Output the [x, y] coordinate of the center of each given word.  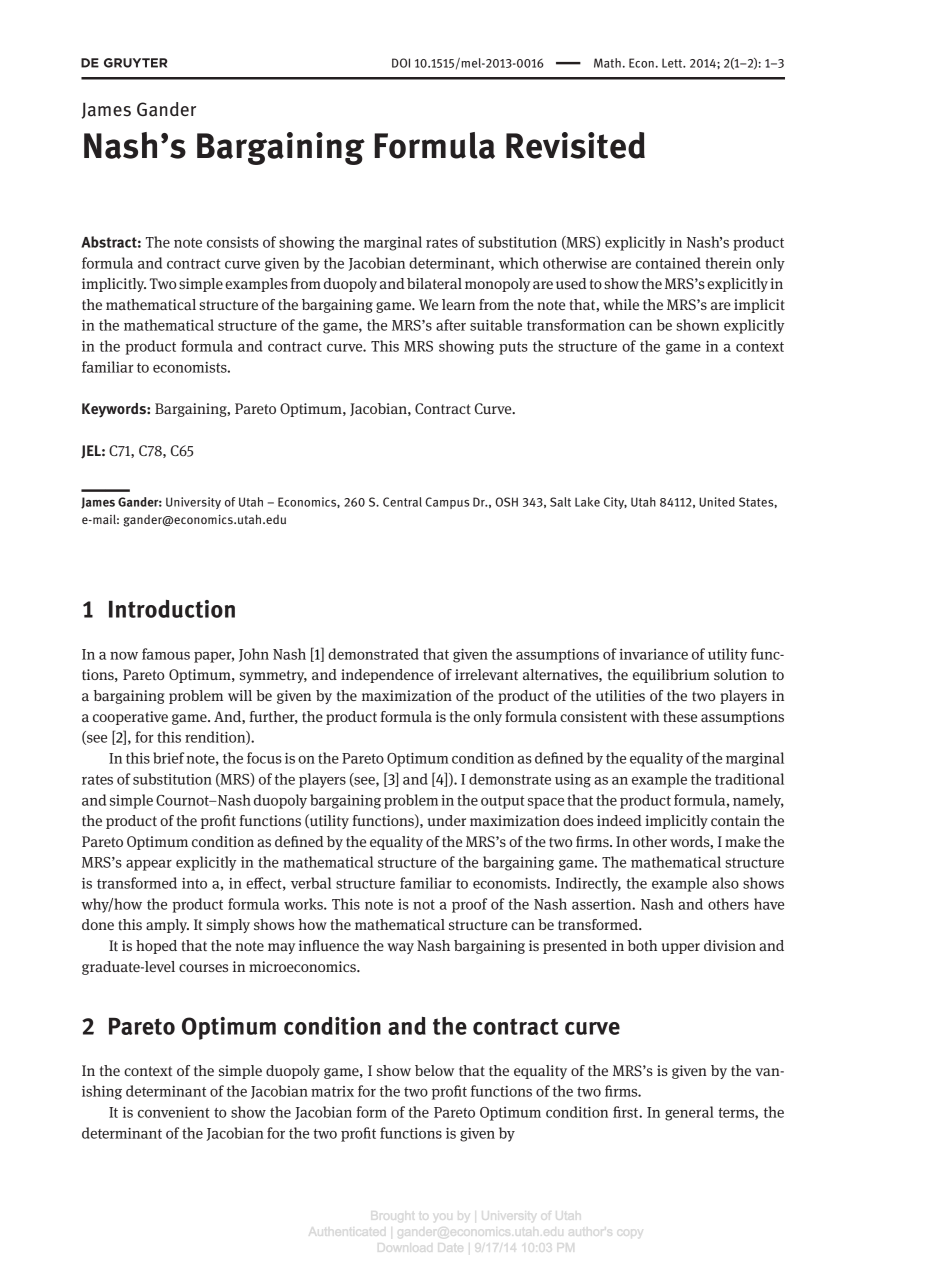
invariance [653, 654]
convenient [174, 1112]
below [434, 1070]
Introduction [172, 609]
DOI [401, 63]
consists [233, 242]
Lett [673, 63]
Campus [447, 503]
